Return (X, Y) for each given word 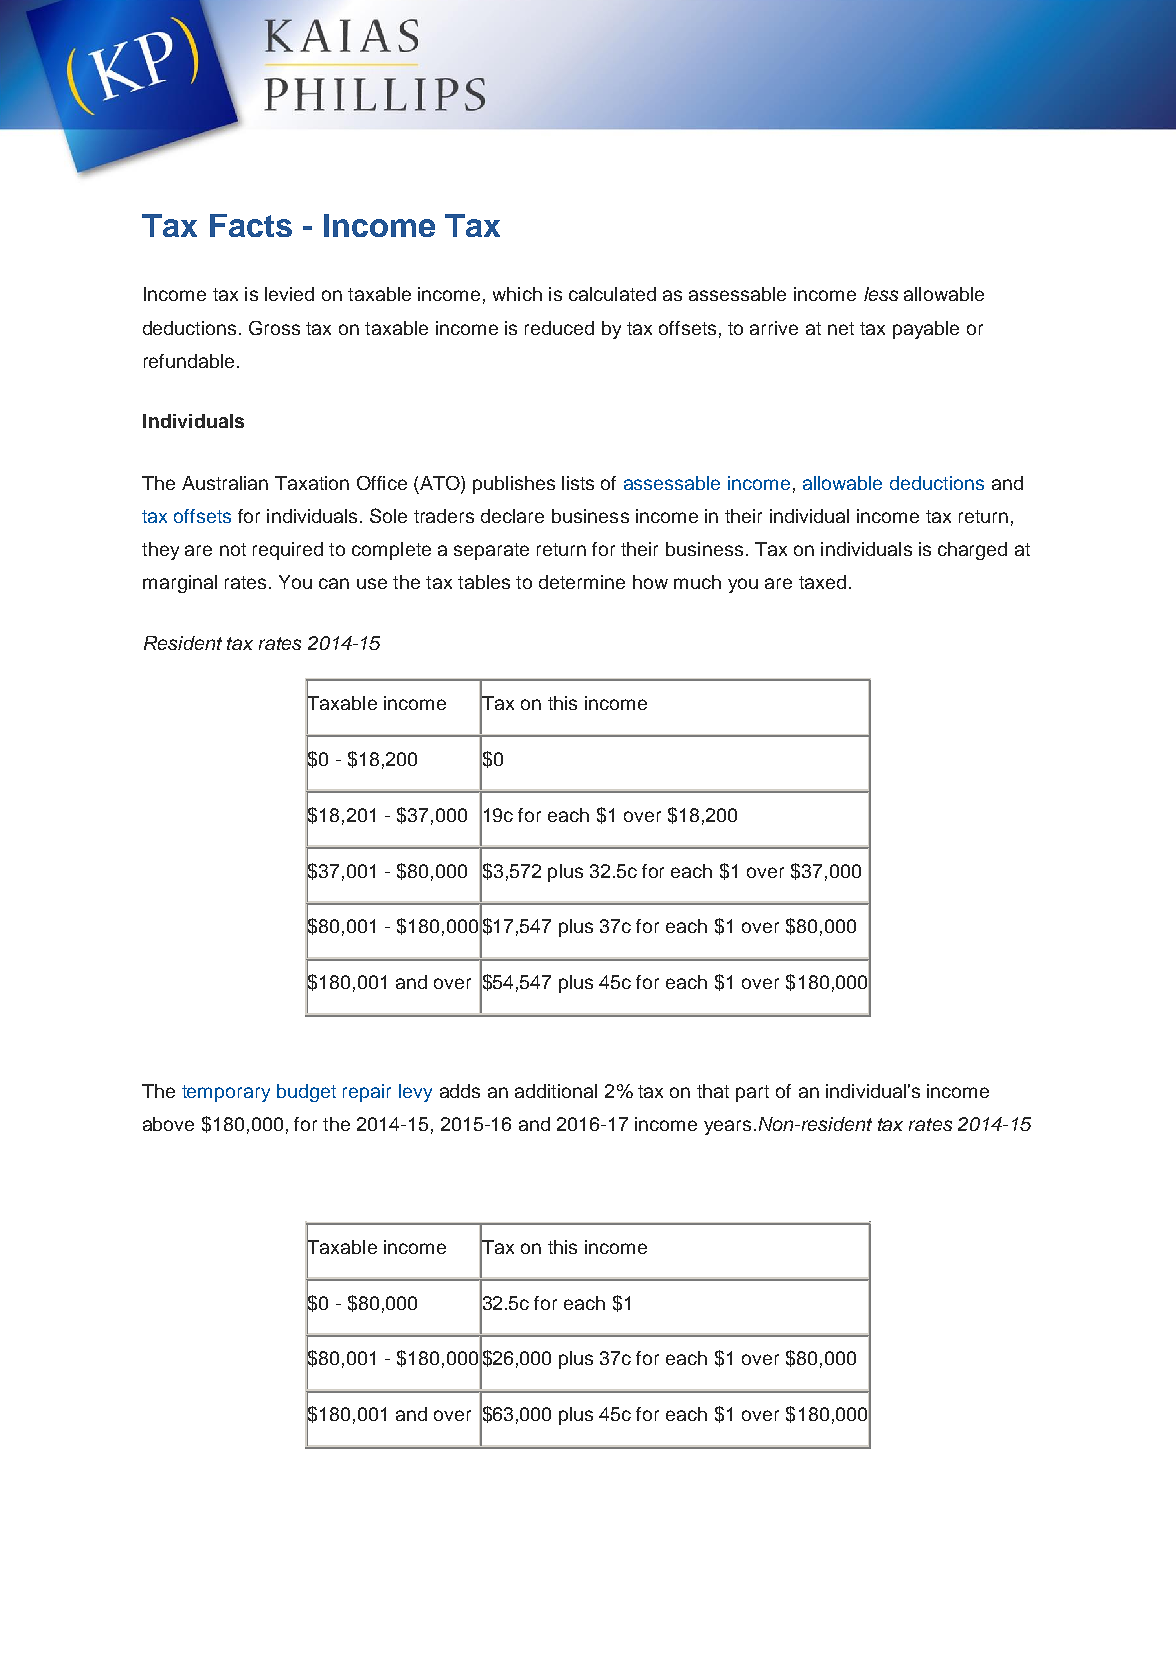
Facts (251, 225)
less (881, 294)
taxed (822, 582)
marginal (180, 584)
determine (582, 582)
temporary (226, 1093)
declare (512, 516)
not (233, 549)
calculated (612, 294)
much (697, 582)
